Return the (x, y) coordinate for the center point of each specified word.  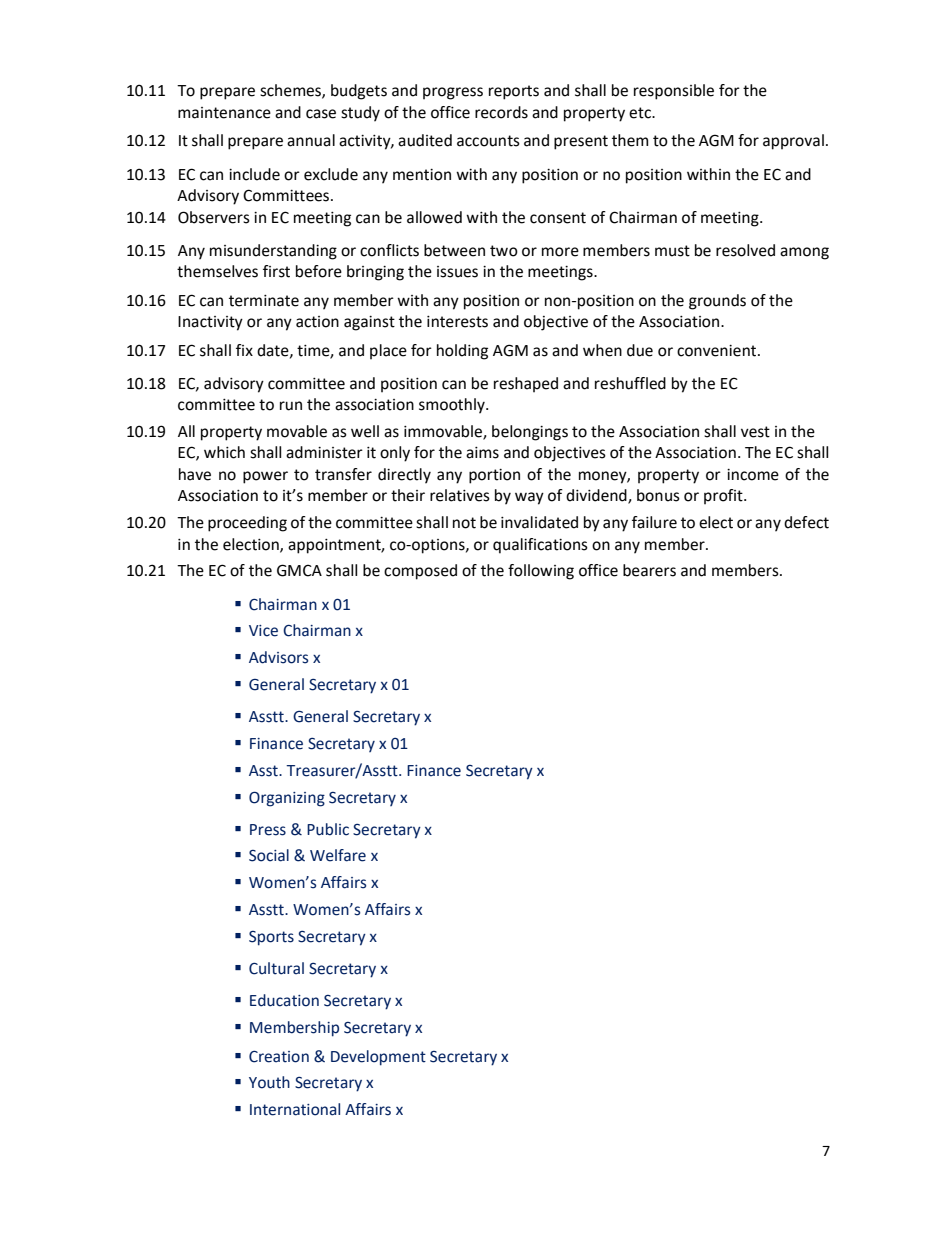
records (501, 112)
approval (793, 142)
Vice (263, 631)
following (541, 572)
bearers (649, 570)
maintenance (224, 113)
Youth (269, 1082)
